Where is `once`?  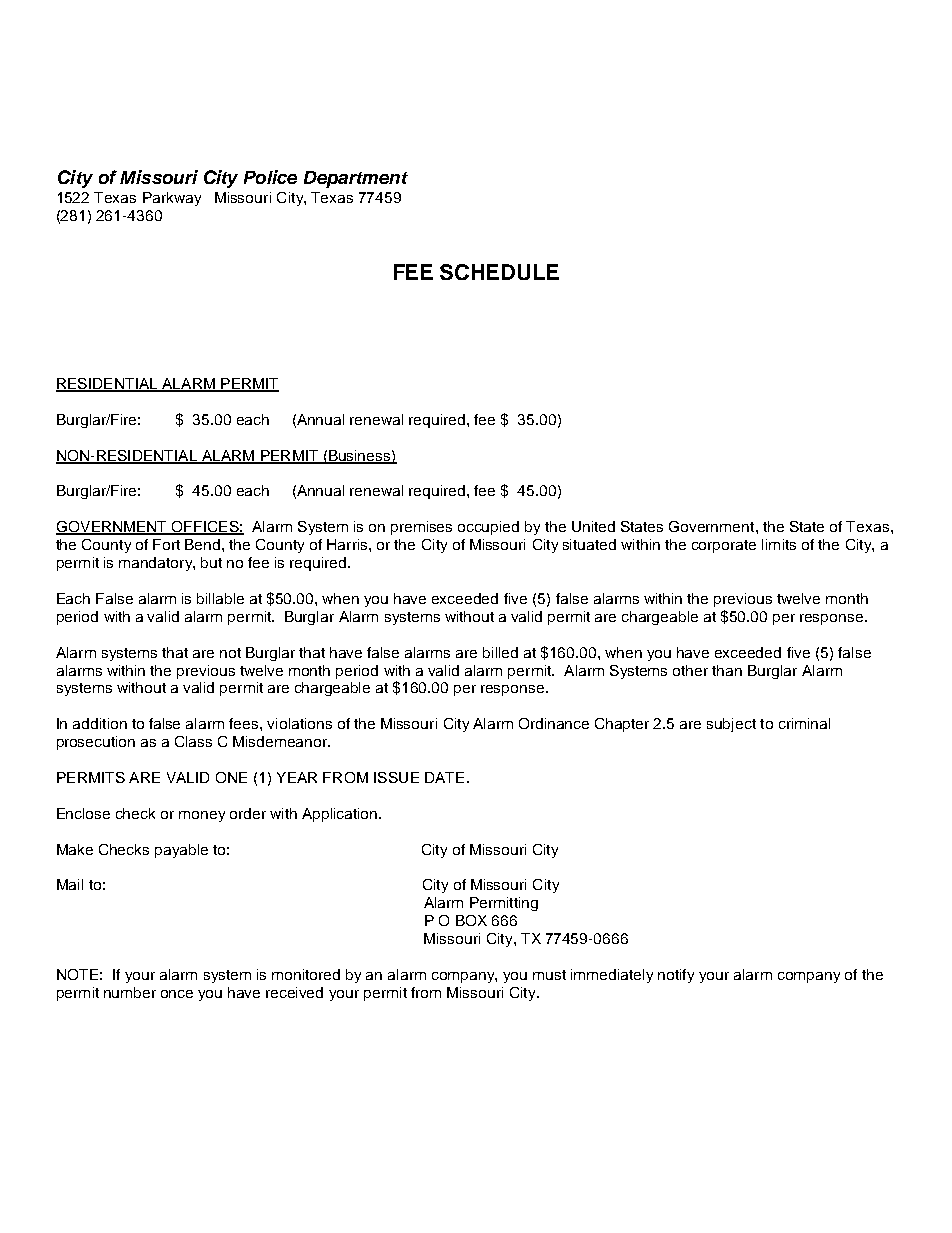
once is located at coordinates (177, 994).
